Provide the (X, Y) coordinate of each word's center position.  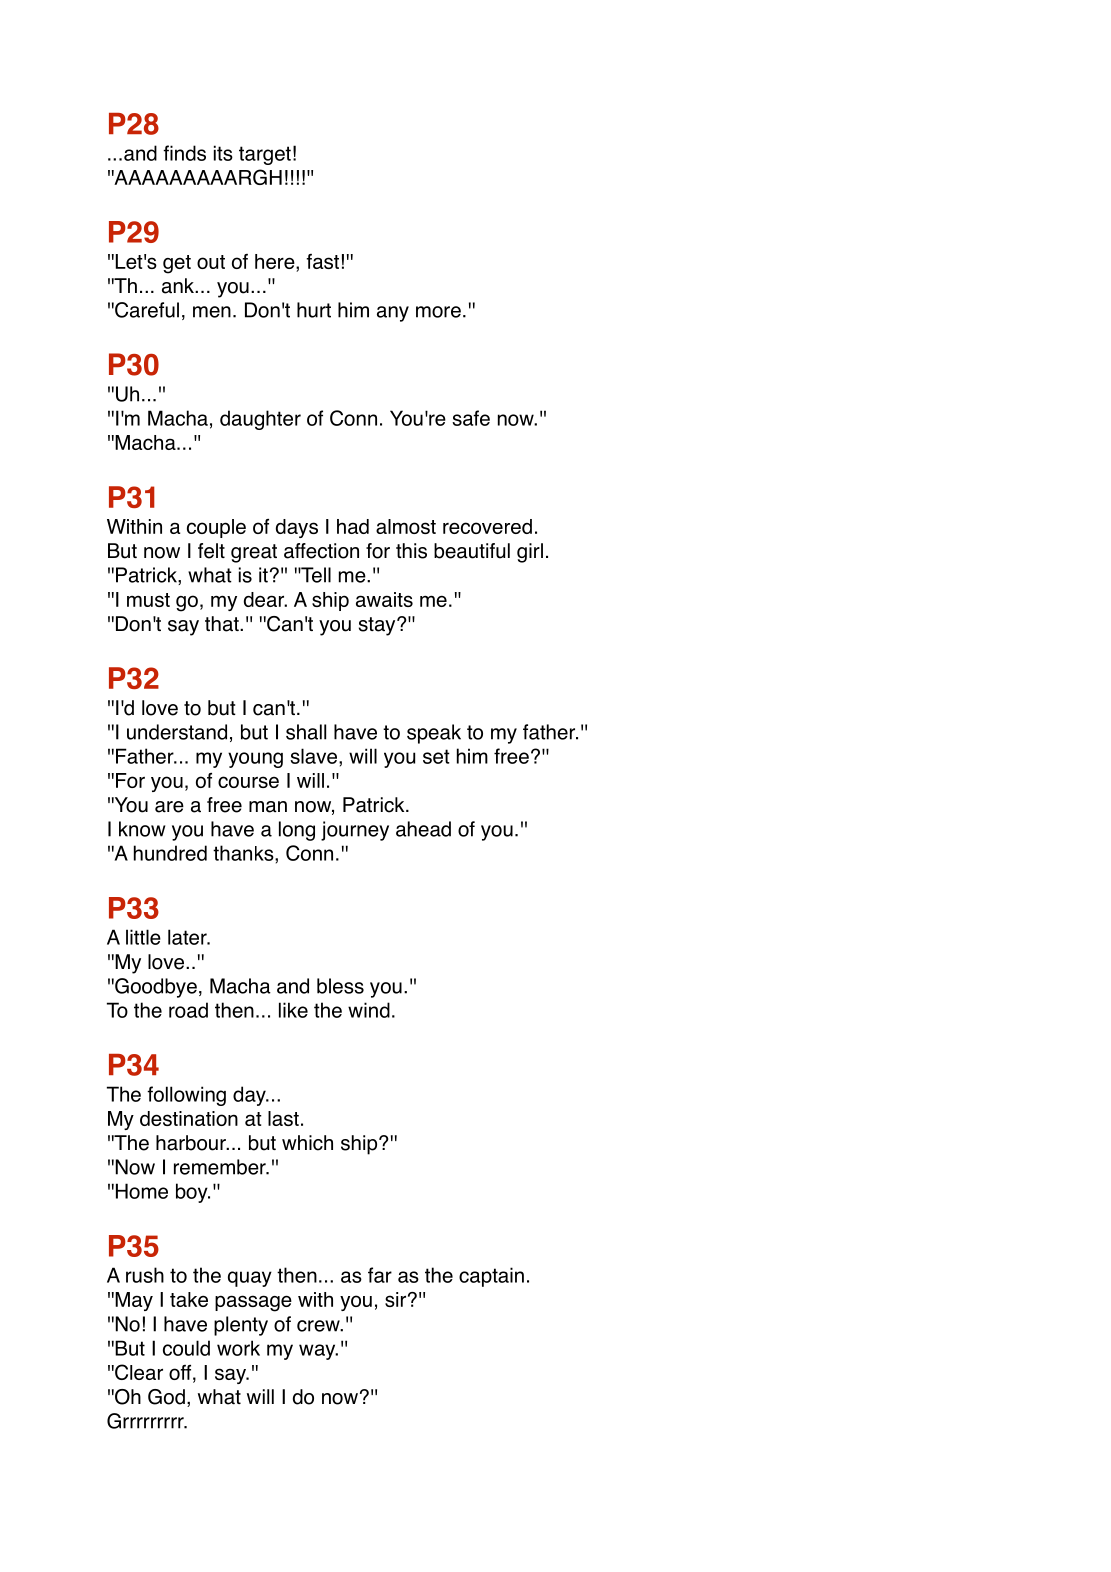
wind (369, 1010)
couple (216, 528)
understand (177, 732)
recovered (487, 526)
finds (184, 153)
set (436, 756)
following (186, 1096)
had (353, 526)
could (186, 1348)
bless (340, 986)
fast (322, 261)
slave (313, 756)
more (438, 312)
